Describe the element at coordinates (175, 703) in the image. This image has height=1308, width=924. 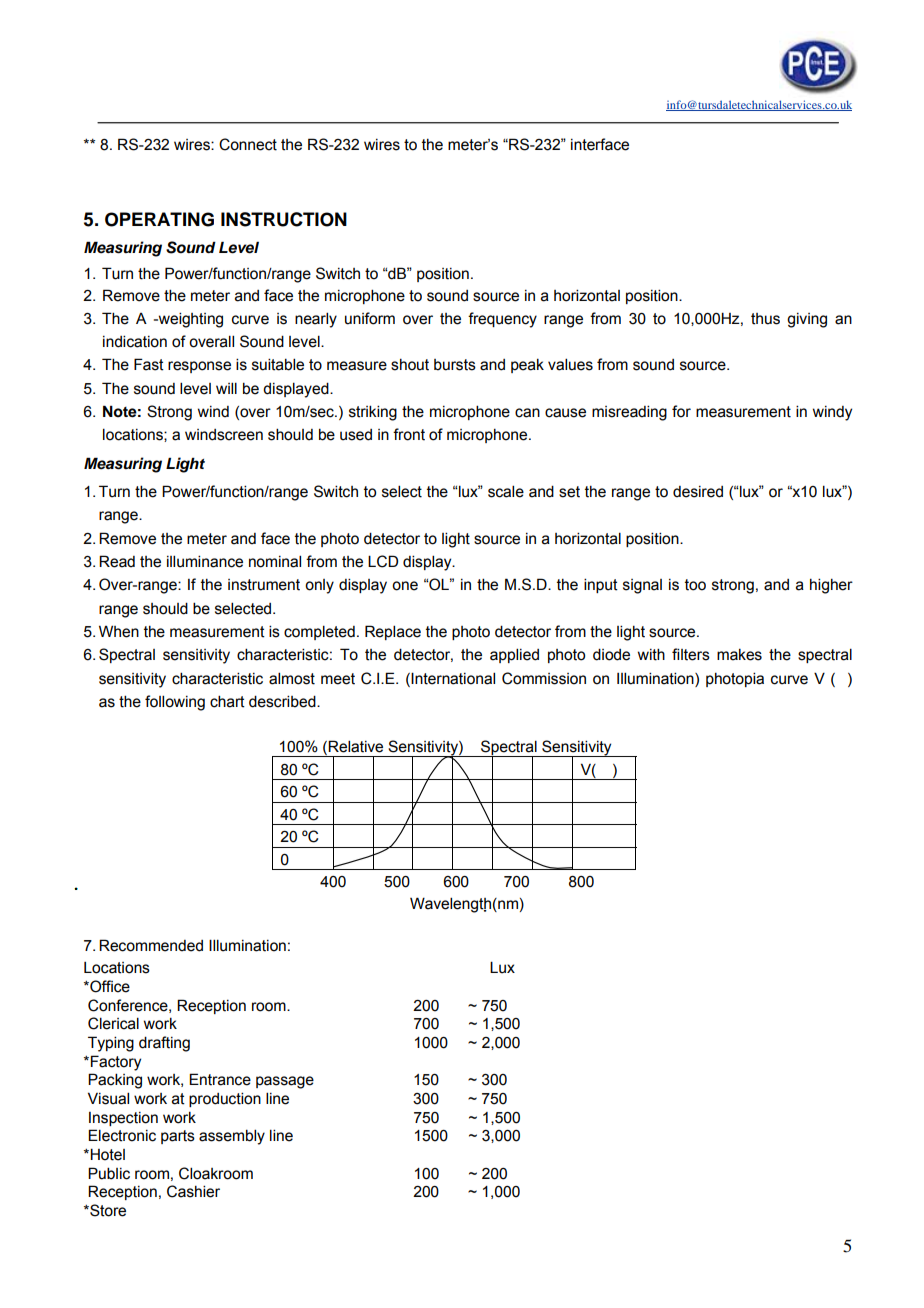
I see `following` at that location.
